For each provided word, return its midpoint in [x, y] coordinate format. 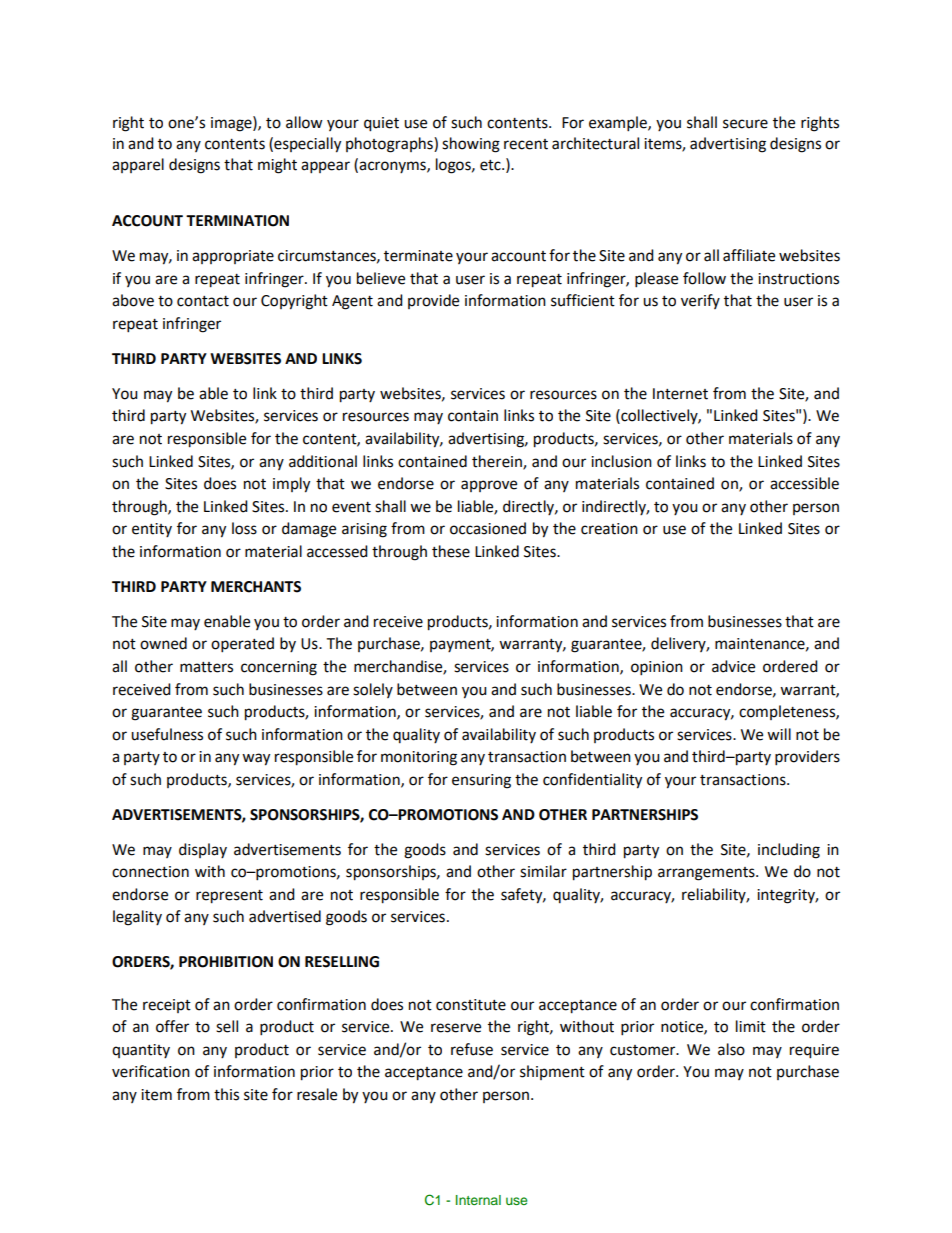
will [779, 734]
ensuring [481, 781]
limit [751, 1026]
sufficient [583, 300]
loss [244, 528]
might [277, 166]
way [256, 759]
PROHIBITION [226, 962]
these [451, 551]
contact [203, 301]
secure [745, 124]
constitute [471, 1005]
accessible [804, 483]
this [226, 1094]
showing [471, 145]
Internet [680, 394]
